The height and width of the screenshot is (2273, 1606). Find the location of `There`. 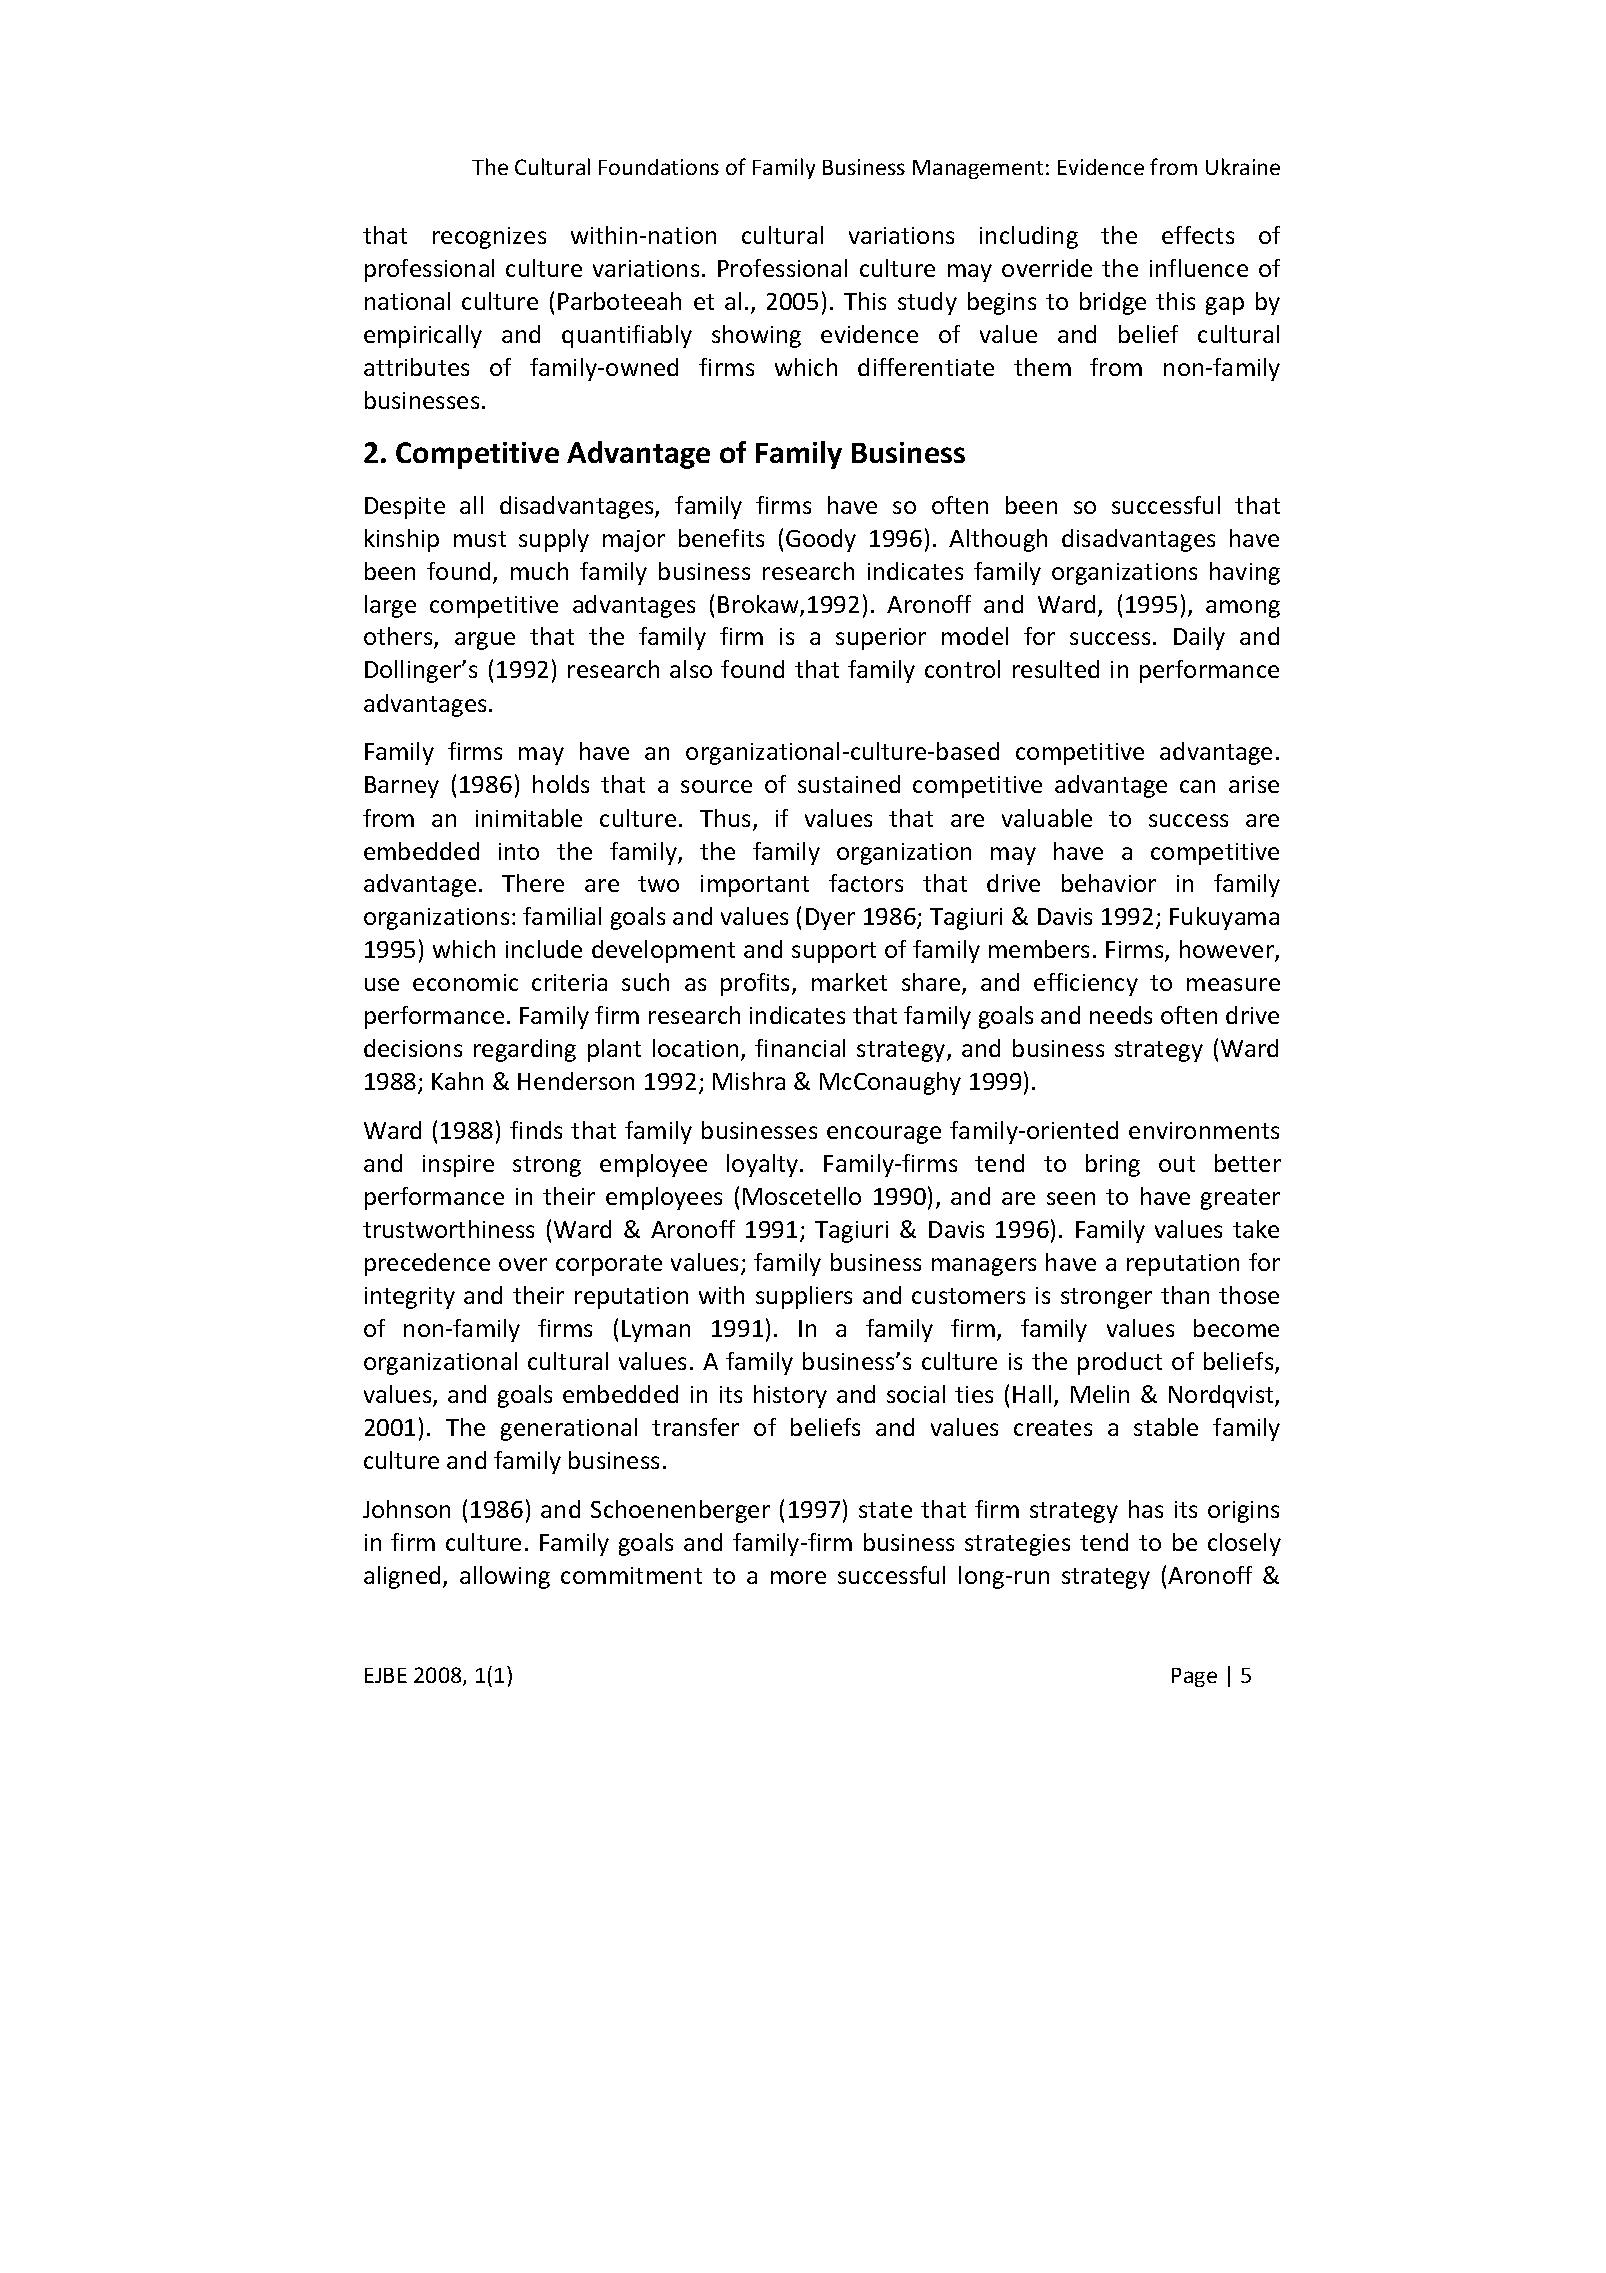

There is located at coordinates (533, 883).
